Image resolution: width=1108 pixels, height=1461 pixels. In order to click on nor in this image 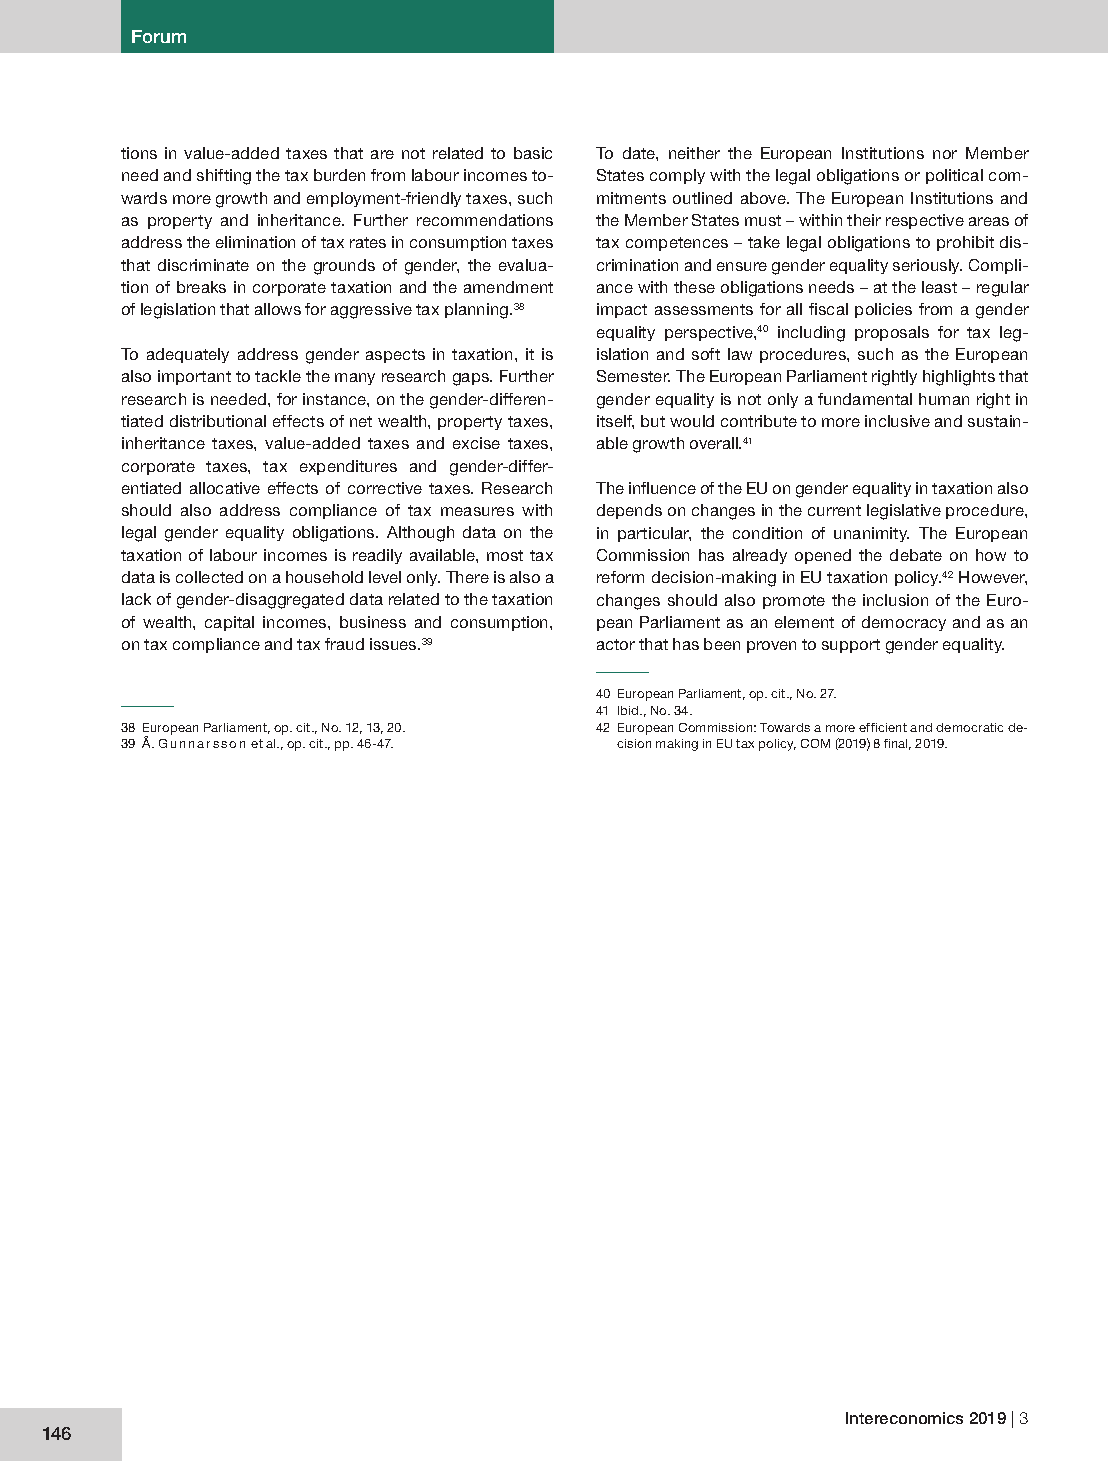, I will do `click(945, 154)`.
